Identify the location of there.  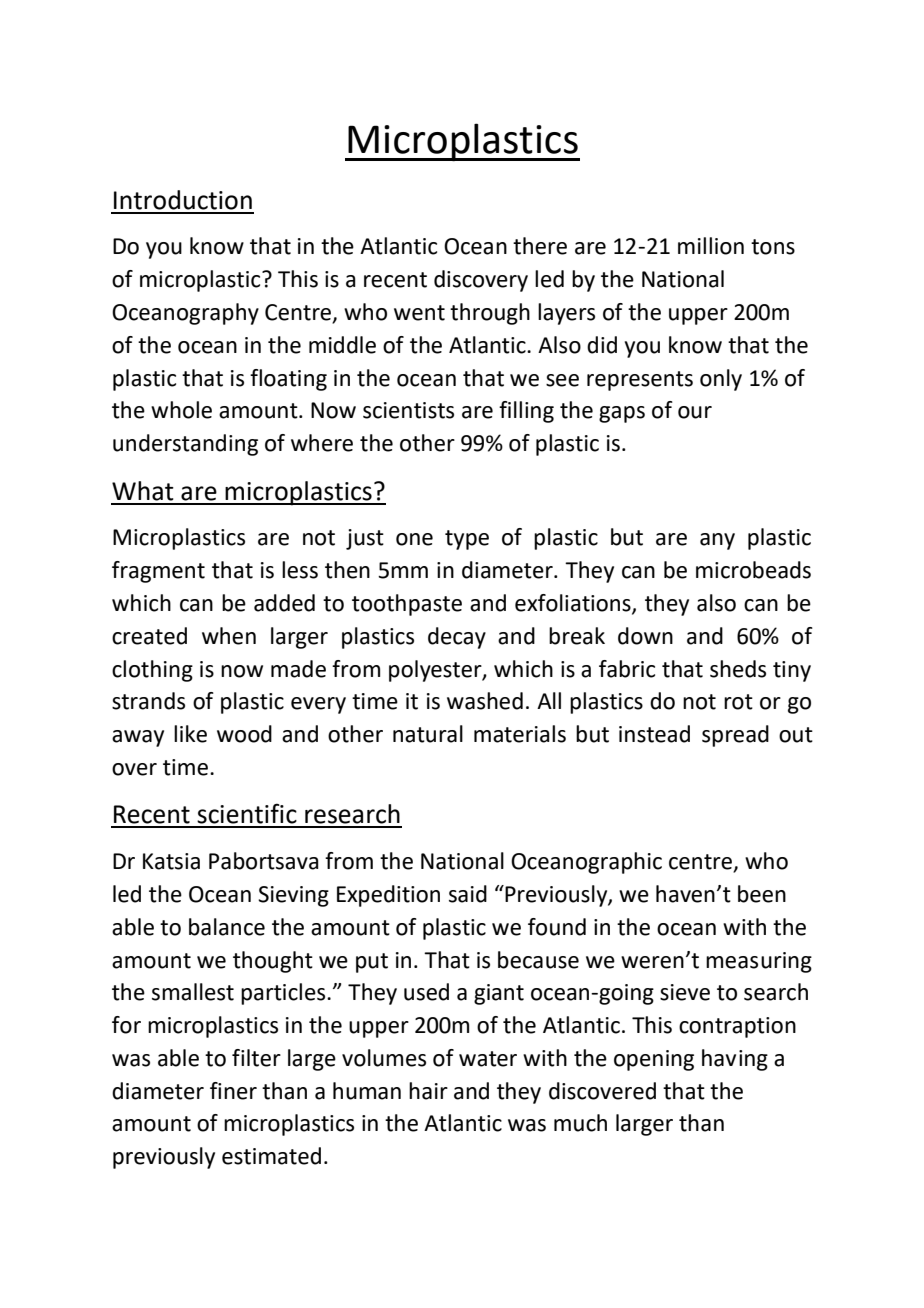
(540, 246).
